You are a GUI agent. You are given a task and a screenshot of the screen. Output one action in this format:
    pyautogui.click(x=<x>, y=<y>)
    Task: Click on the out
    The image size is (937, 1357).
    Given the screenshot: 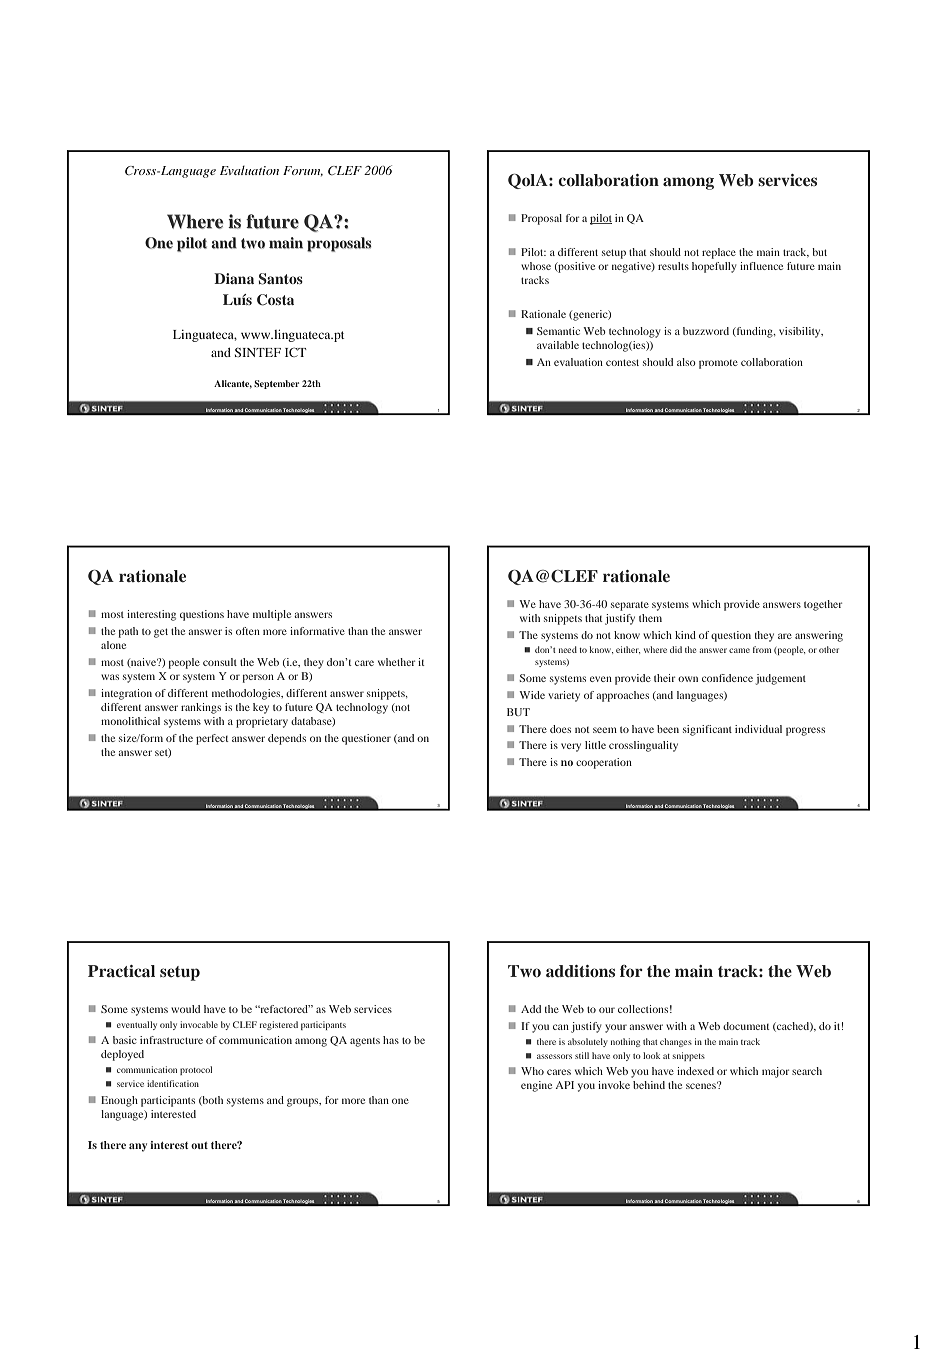 What is the action you would take?
    pyautogui.click(x=199, y=1145)
